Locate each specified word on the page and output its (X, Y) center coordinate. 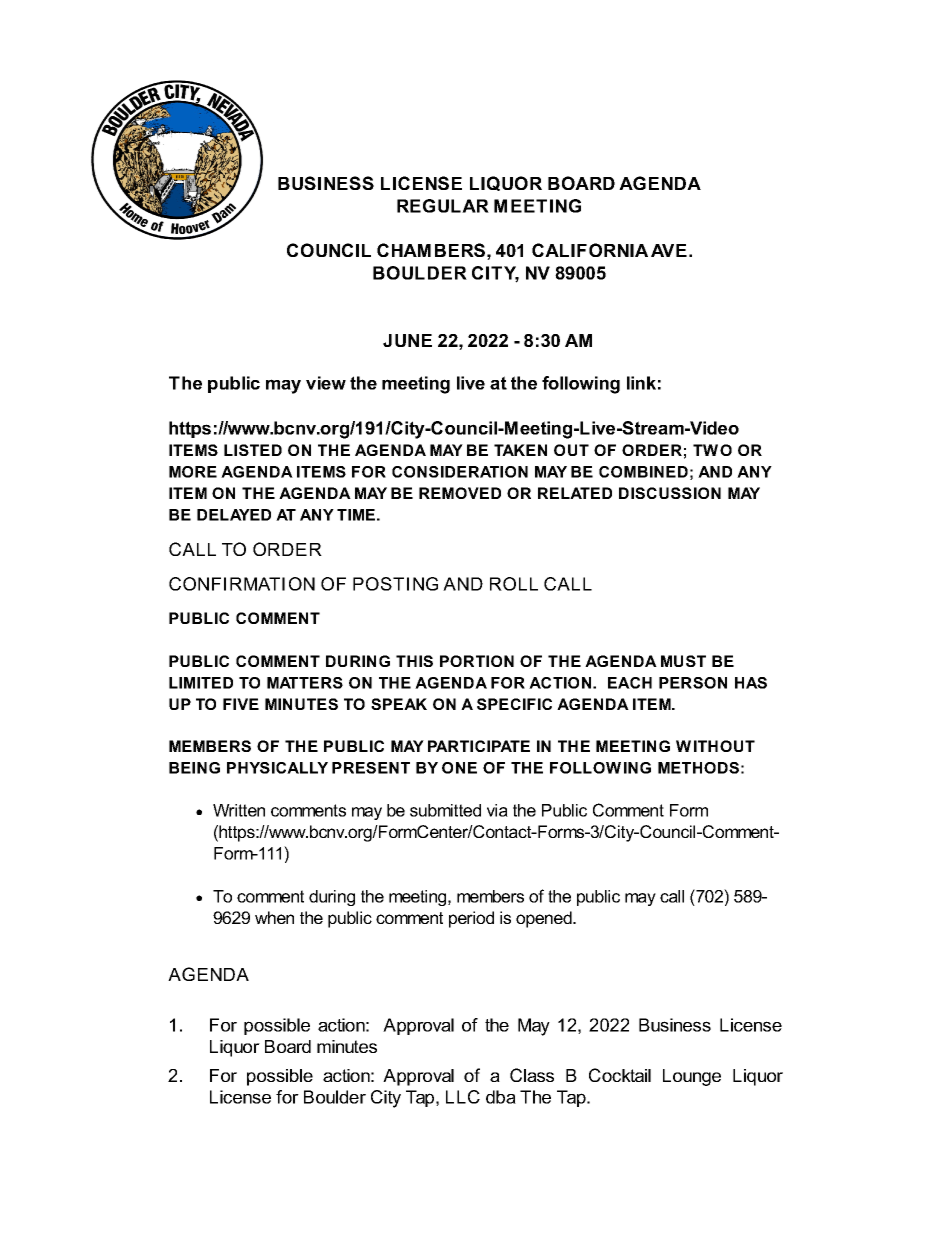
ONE (459, 768)
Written (239, 810)
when (274, 917)
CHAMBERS (431, 250)
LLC (463, 1097)
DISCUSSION (670, 493)
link (641, 383)
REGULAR (443, 206)
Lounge (692, 1077)
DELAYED (234, 515)
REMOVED (460, 493)
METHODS (698, 768)
